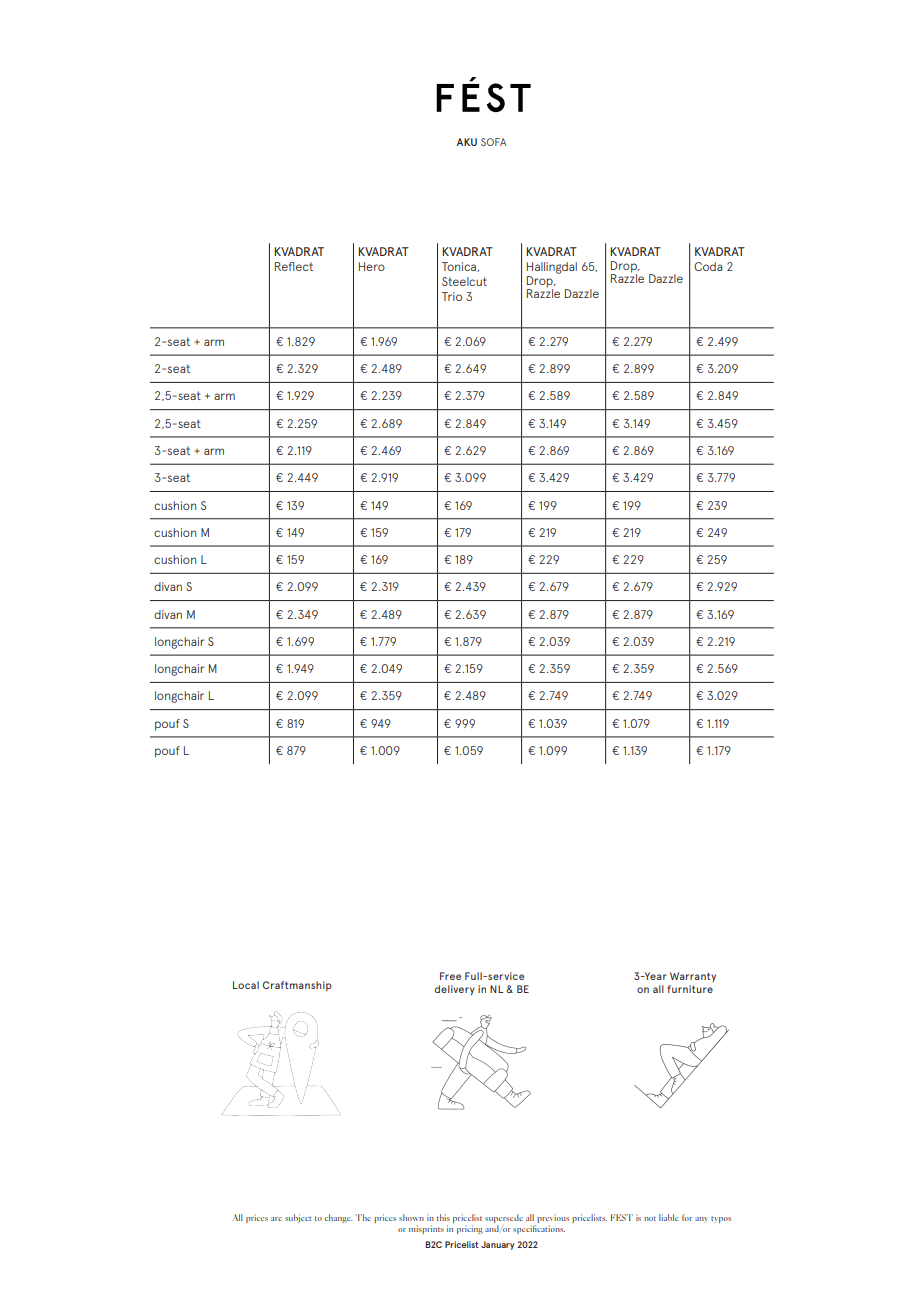 This document has height=1308, width=924. Describe the element at coordinates (450, 976) in the document. I see `Free` at that location.
